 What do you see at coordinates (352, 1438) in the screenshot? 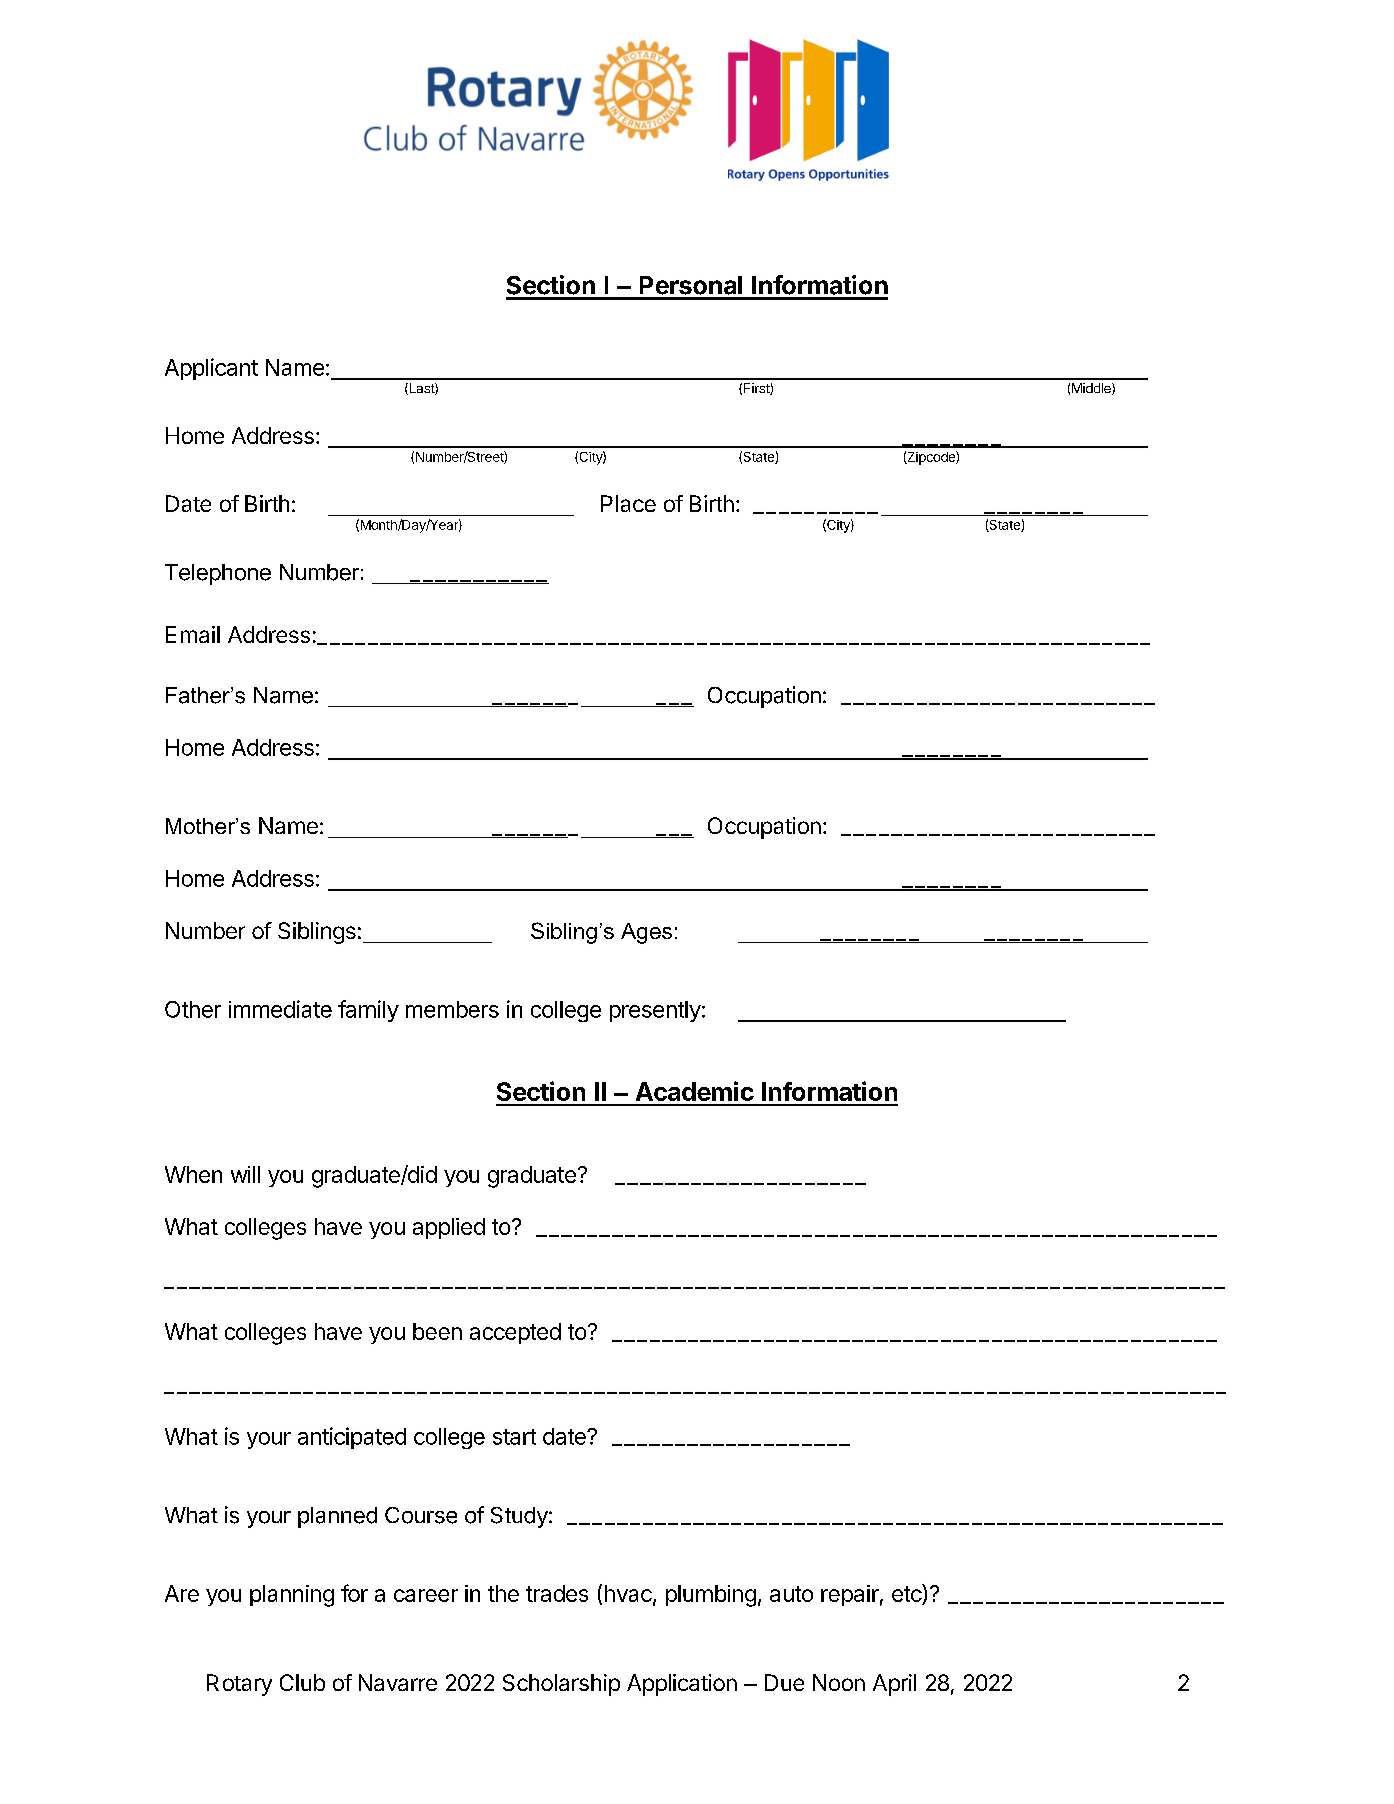
I see `anticipated` at bounding box center [352, 1438].
